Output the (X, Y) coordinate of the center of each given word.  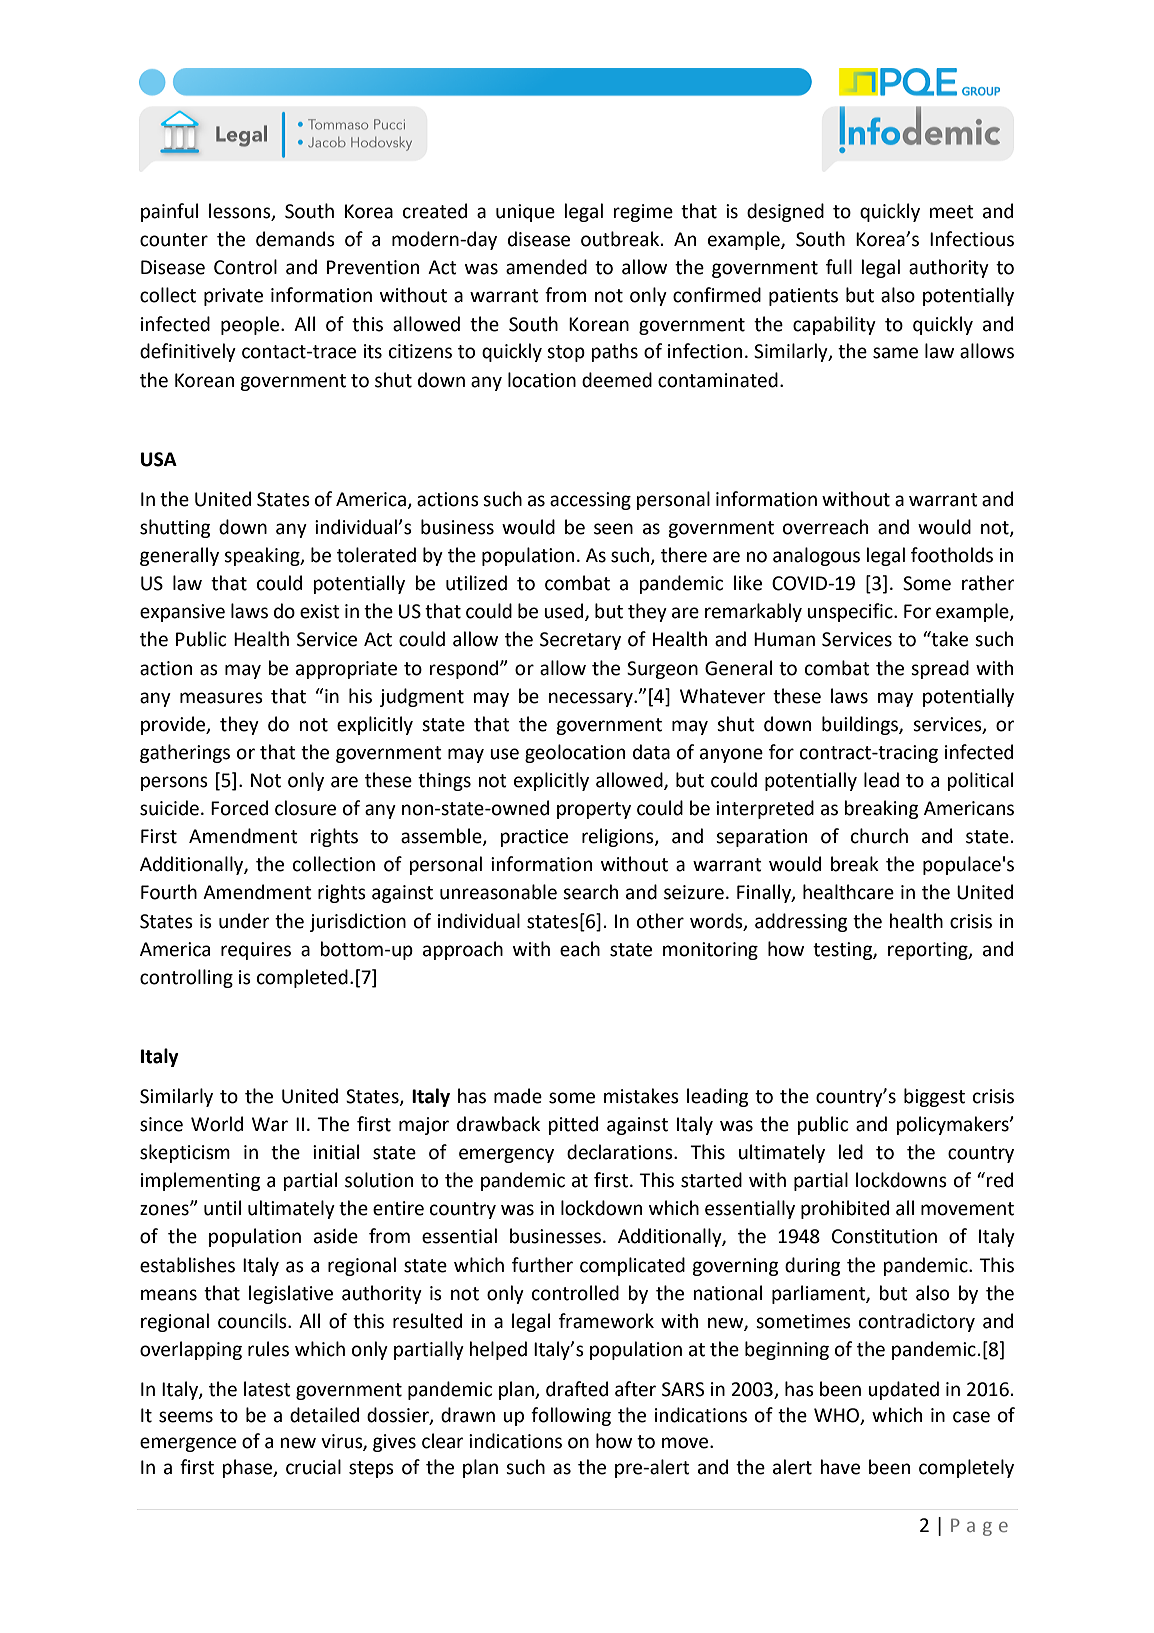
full (839, 267)
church (879, 836)
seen (613, 529)
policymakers (953, 1125)
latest (267, 1389)
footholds (952, 555)
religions (619, 837)
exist (320, 611)
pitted (573, 1125)
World (217, 1124)
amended (546, 267)
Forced (239, 808)
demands (295, 239)
